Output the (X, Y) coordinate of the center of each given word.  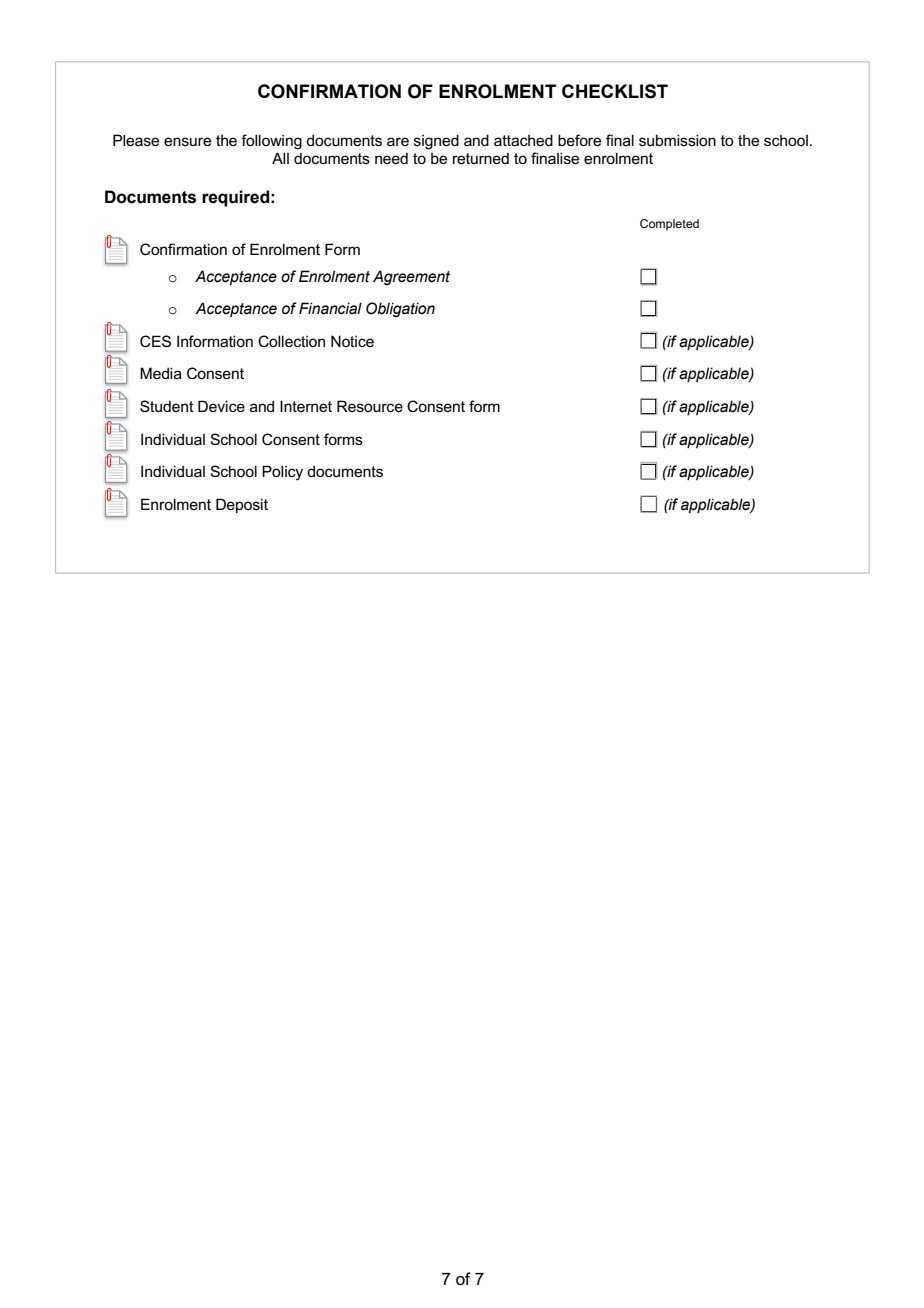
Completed (669, 225)
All (280, 158)
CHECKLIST (615, 91)
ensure (187, 141)
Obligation (400, 309)
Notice (352, 341)
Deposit (242, 505)
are (398, 141)
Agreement (411, 277)
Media (161, 373)
